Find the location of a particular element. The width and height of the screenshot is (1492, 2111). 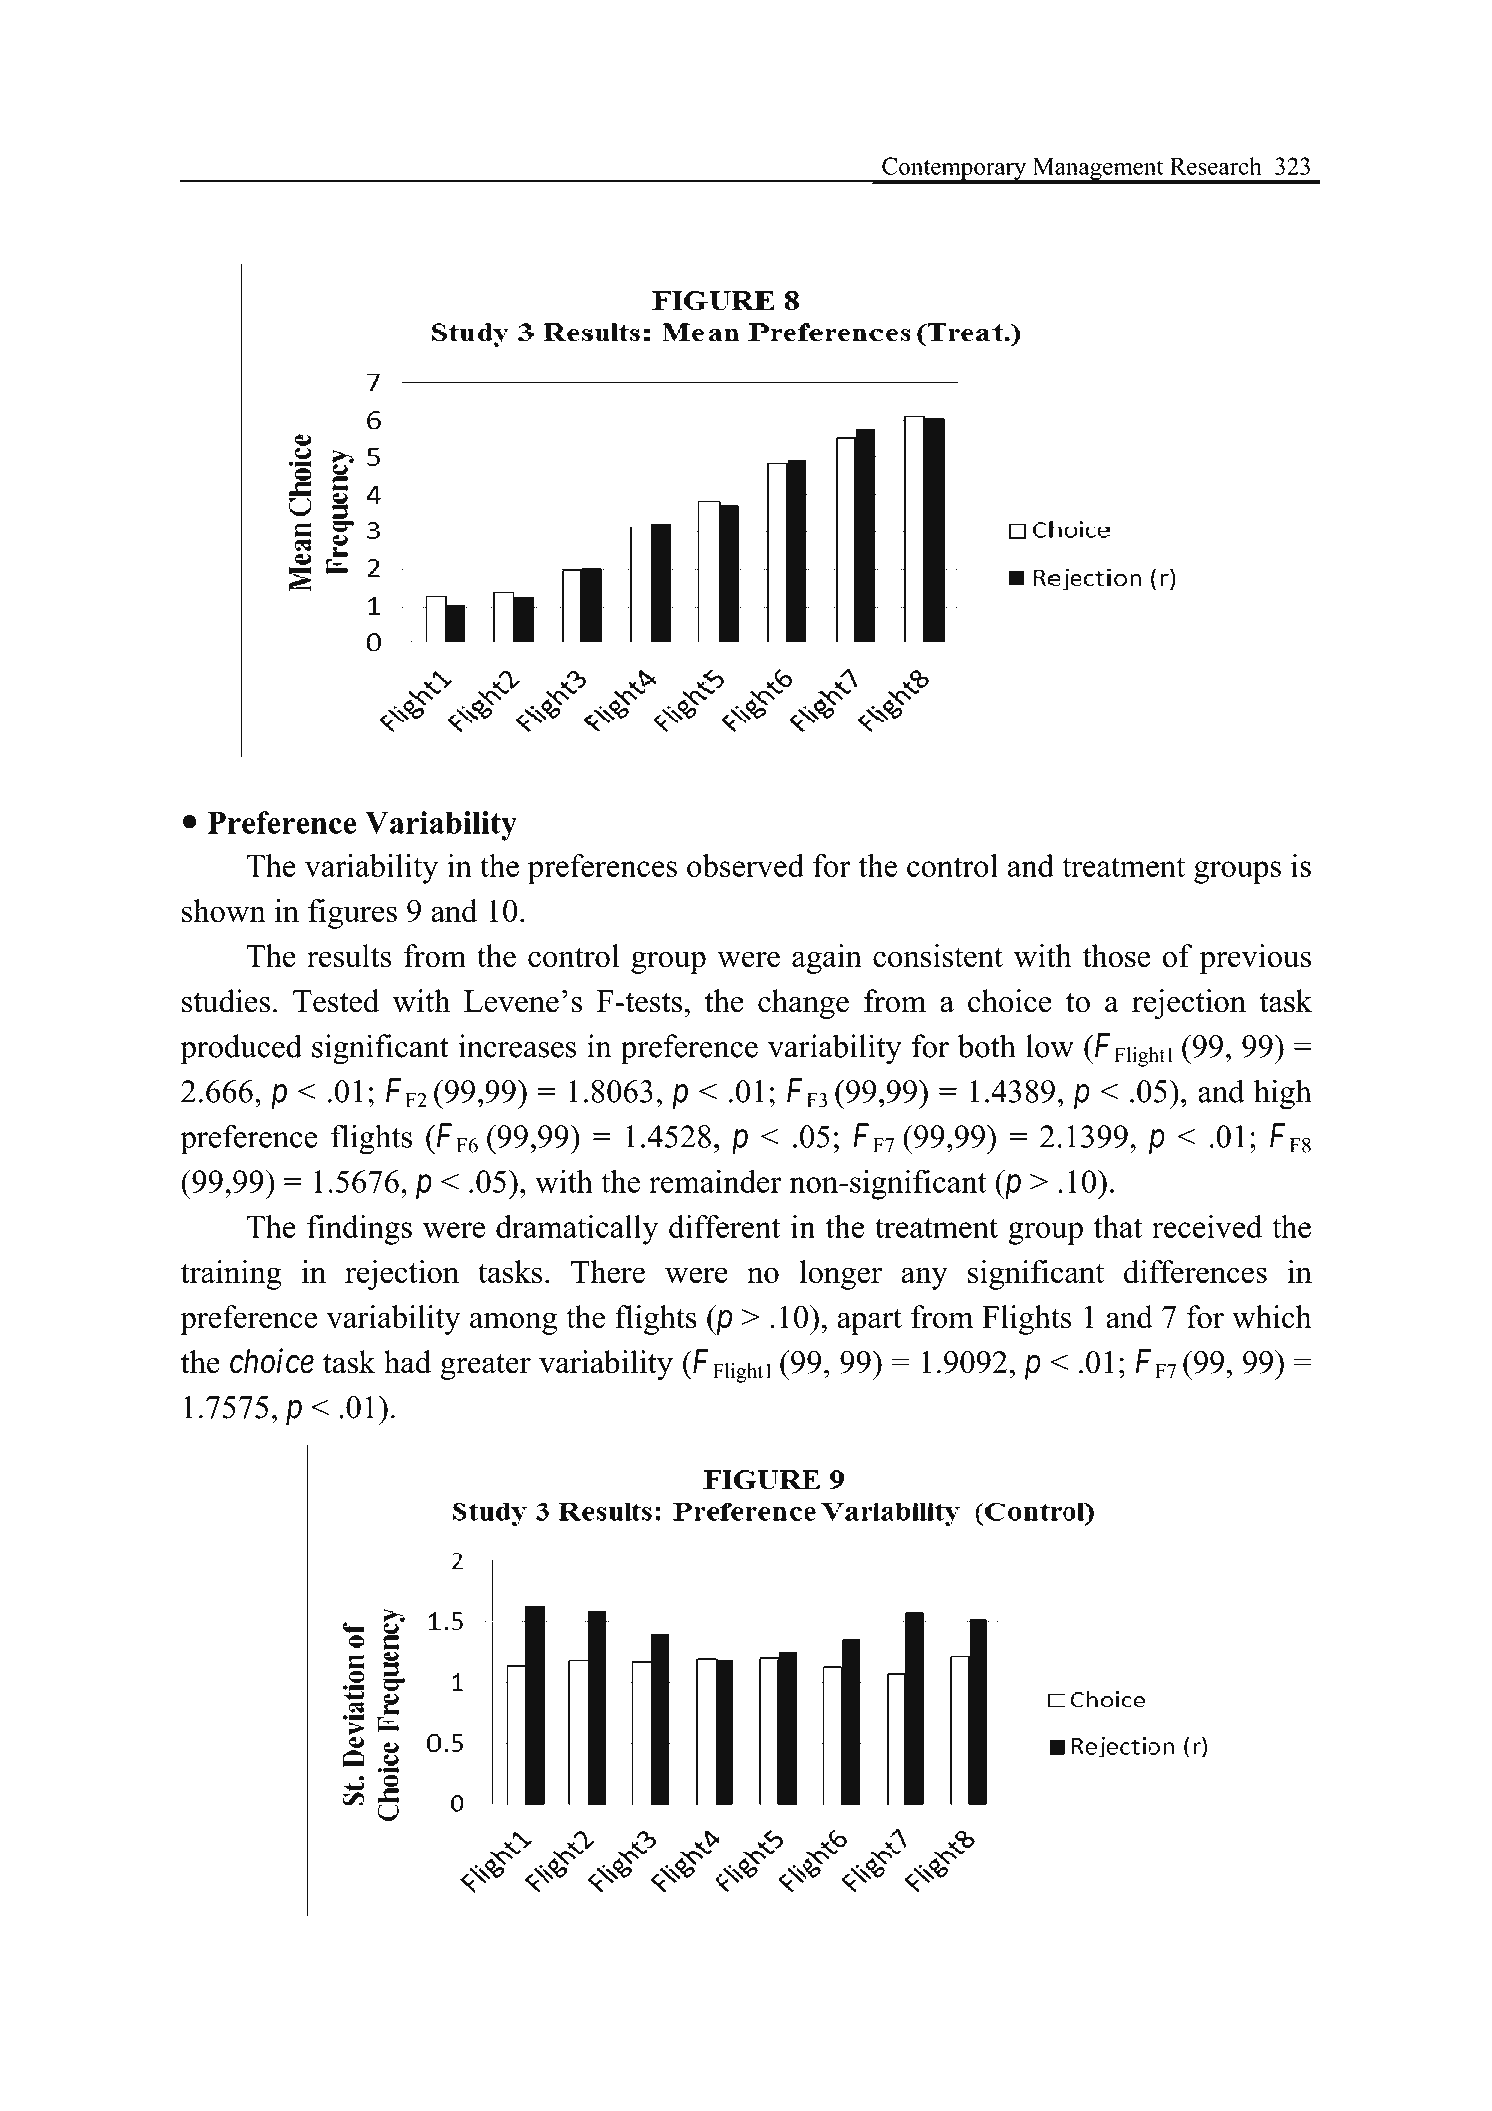

differences is located at coordinates (1195, 1272).
